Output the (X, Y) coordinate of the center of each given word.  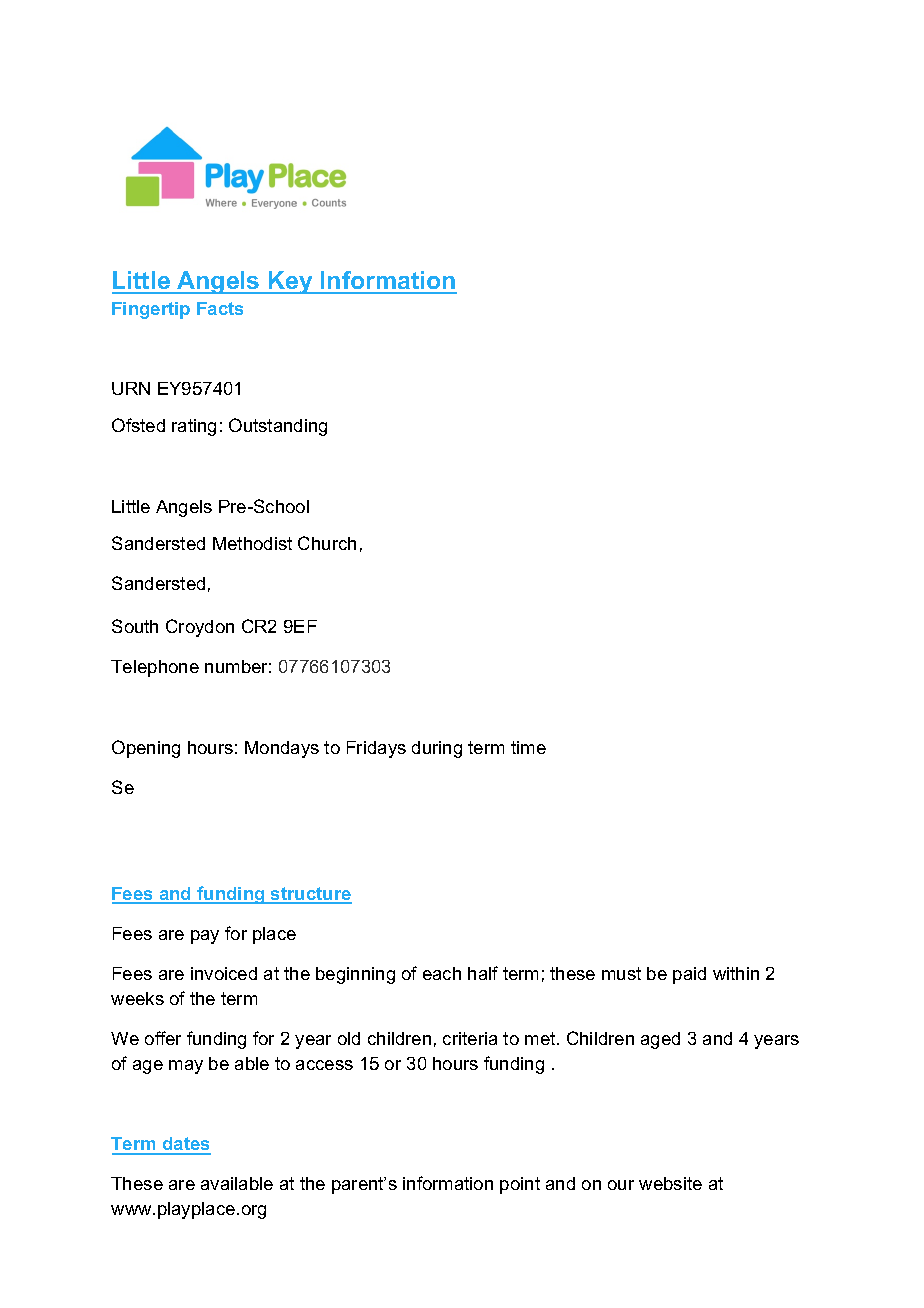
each (442, 973)
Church (327, 543)
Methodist (252, 543)
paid (689, 975)
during (437, 749)
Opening (146, 749)
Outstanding (278, 427)
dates (186, 1145)
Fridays (376, 749)
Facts (220, 308)
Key (291, 282)
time (528, 747)
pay (205, 937)
